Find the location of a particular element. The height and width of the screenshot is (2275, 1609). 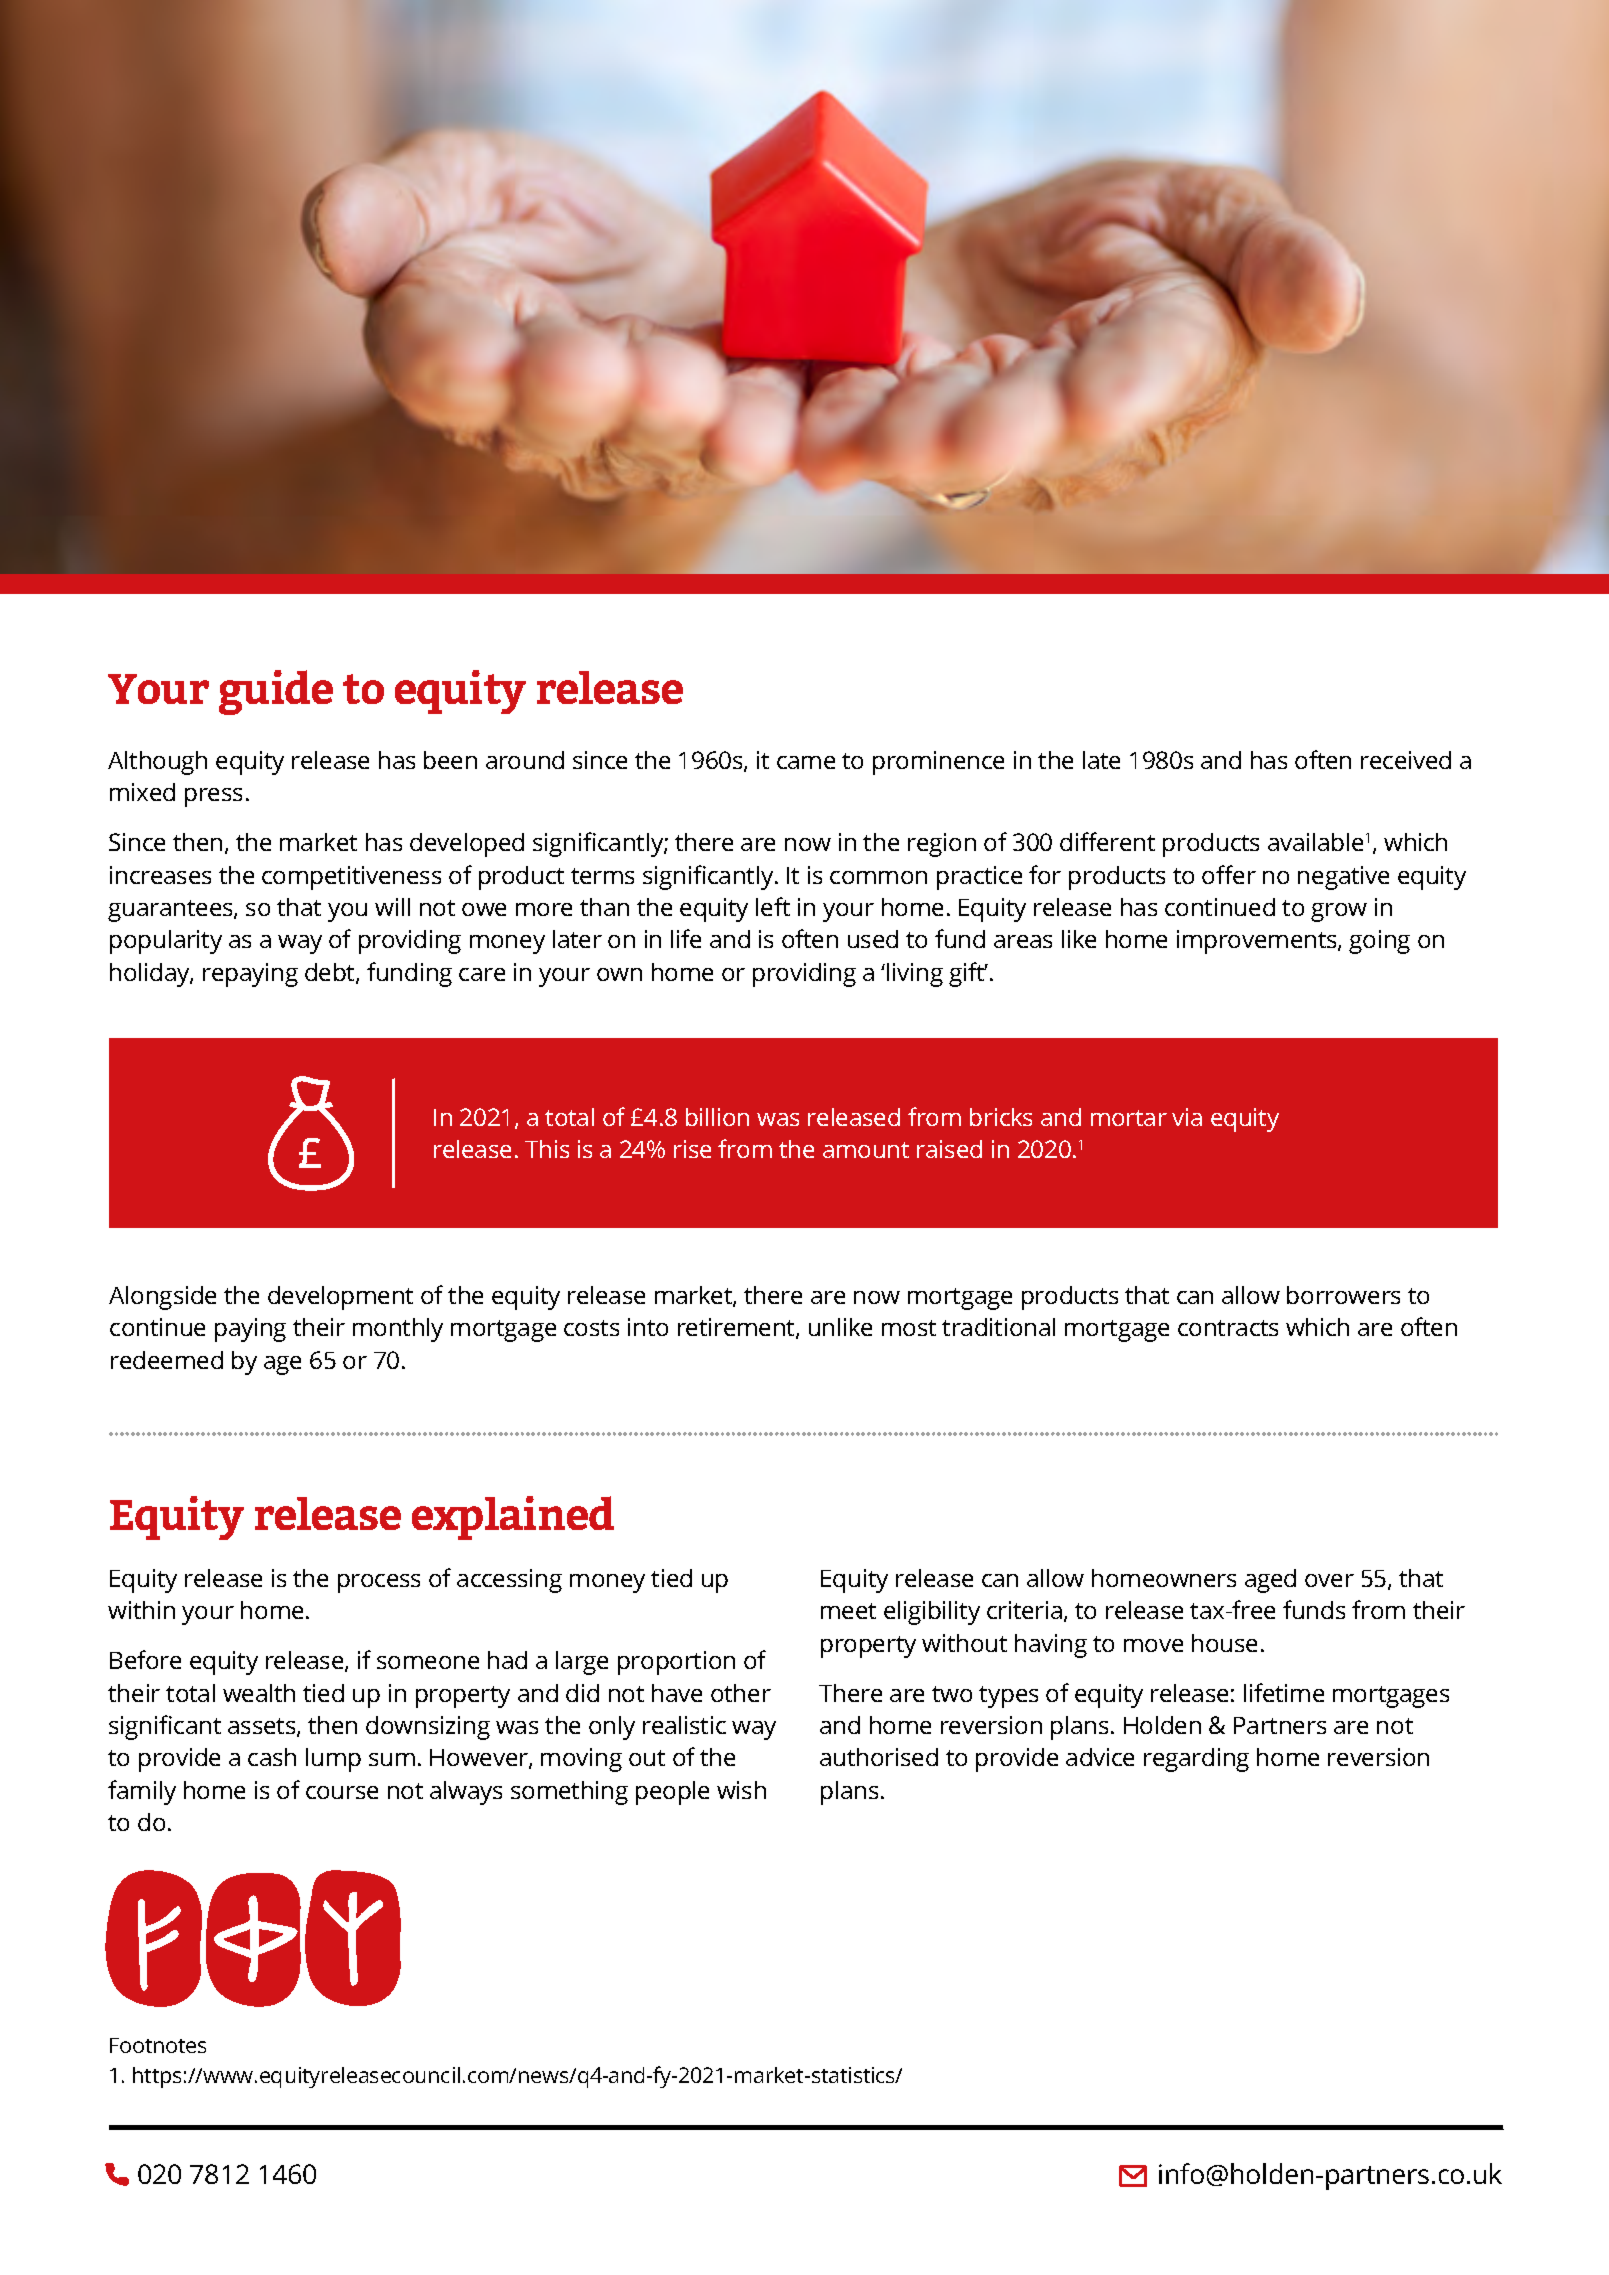

guide is located at coordinates (276, 692).
